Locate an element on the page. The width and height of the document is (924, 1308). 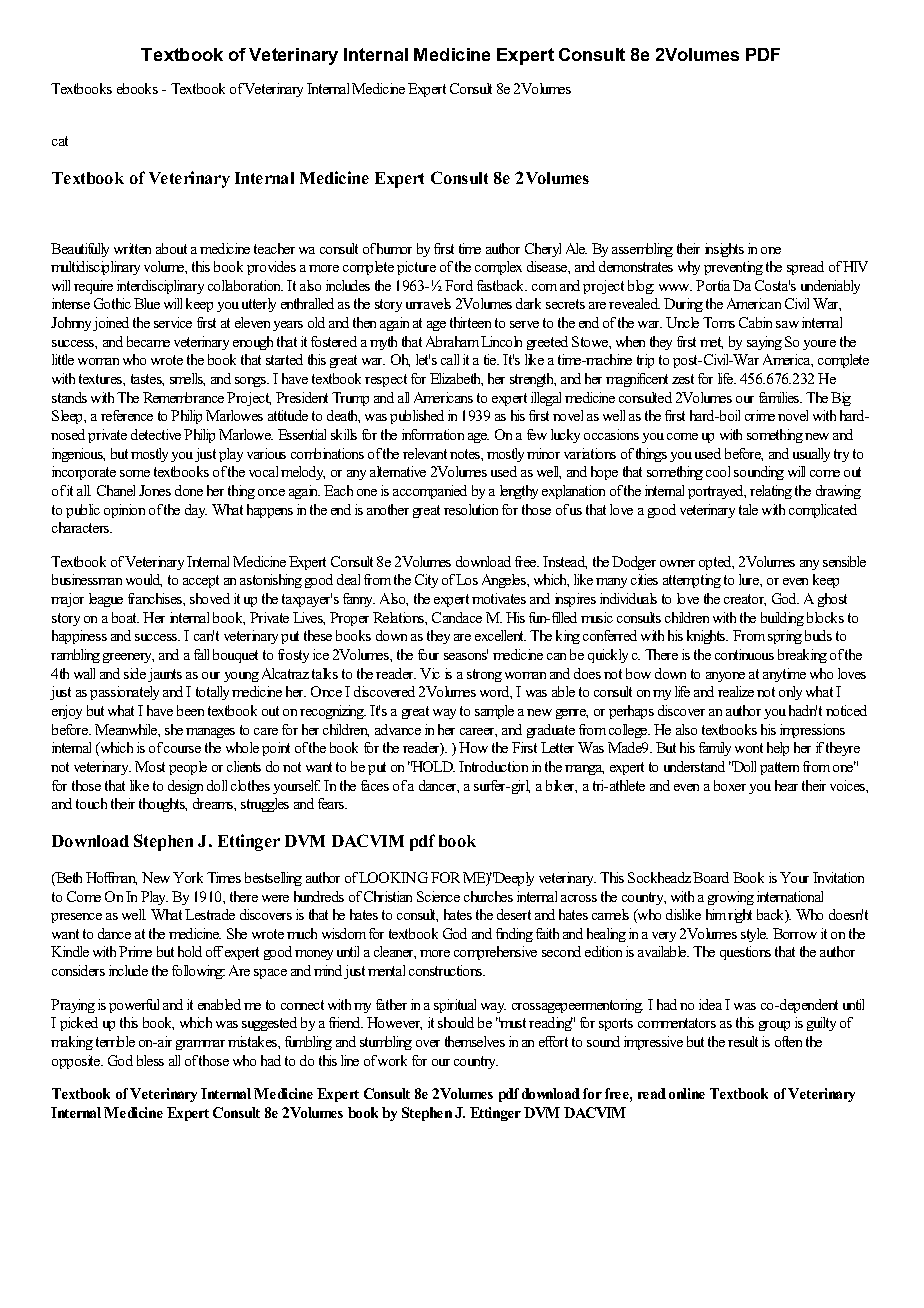
knights is located at coordinates (707, 637).
